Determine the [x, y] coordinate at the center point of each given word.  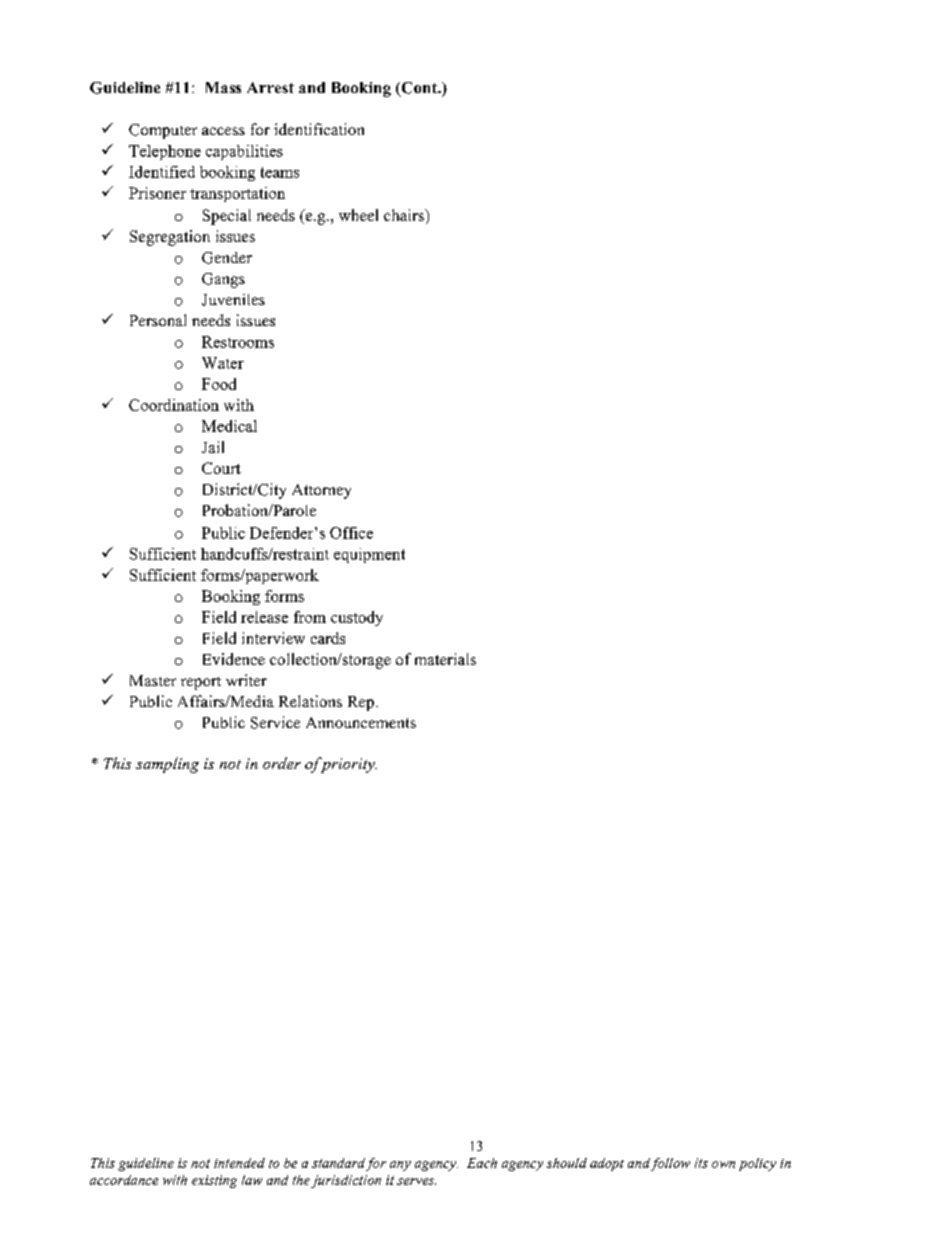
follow [670, 1164]
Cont [419, 89]
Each [482, 1163]
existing [214, 1181]
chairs [405, 215]
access [223, 131]
